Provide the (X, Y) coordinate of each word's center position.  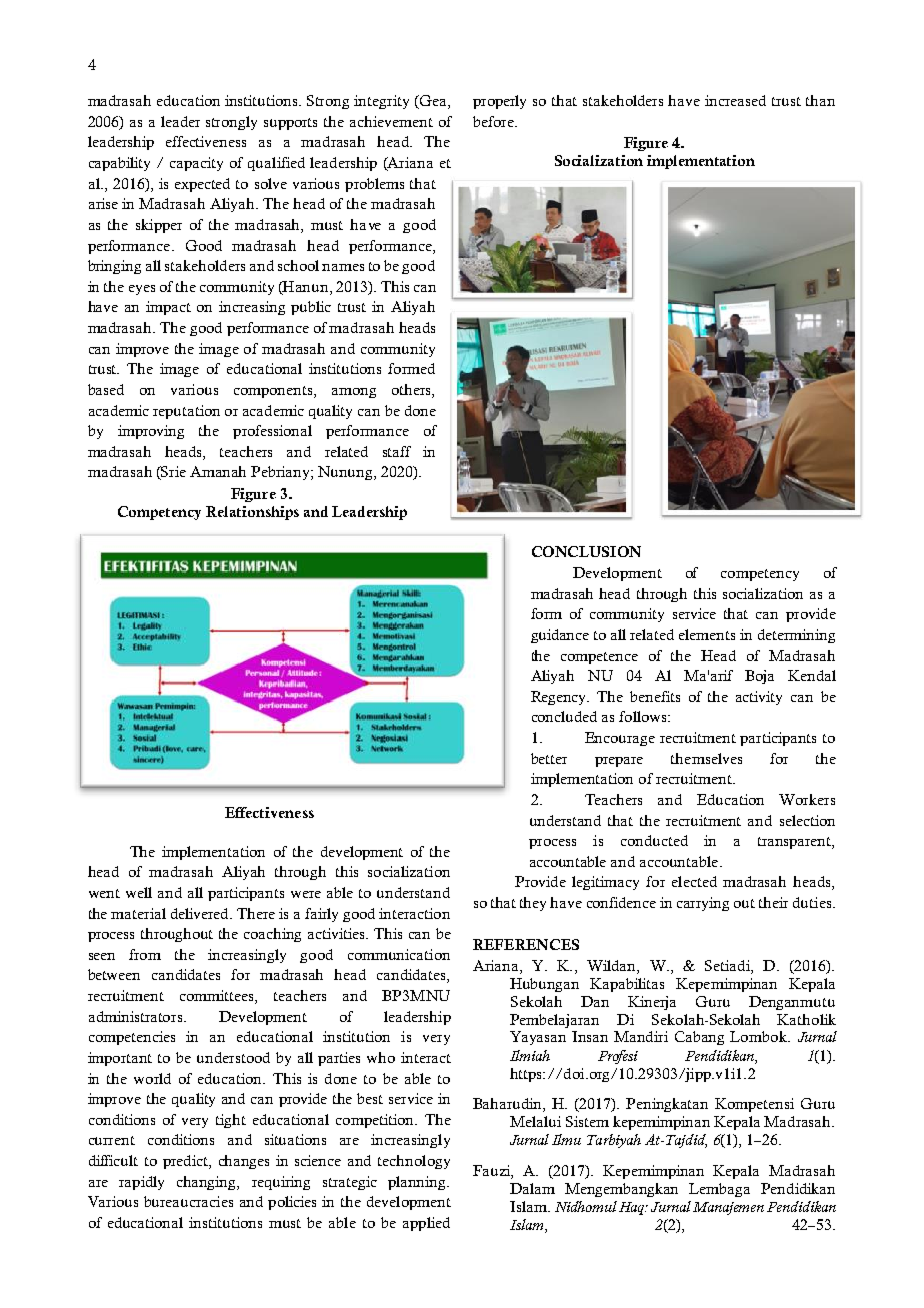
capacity (196, 164)
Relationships (252, 513)
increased (735, 100)
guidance (560, 636)
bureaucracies (188, 1201)
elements (707, 634)
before (494, 121)
